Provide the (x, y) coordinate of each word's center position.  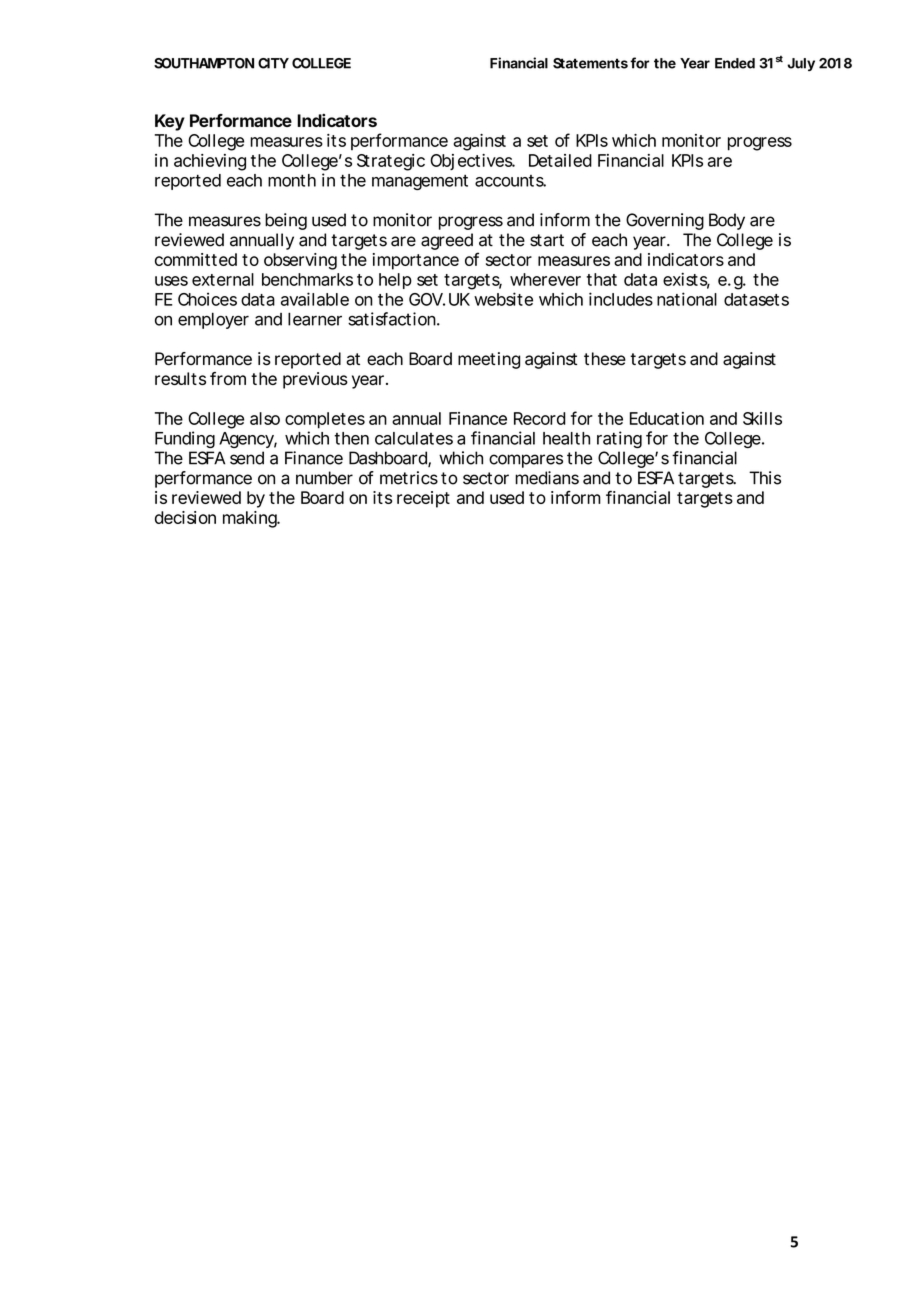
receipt (423, 499)
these (605, 359)
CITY (273, 63)
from (228, 378)
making (251, 519)
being (286, 221)
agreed (447, 241)
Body (727, 221)
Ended (735, 63)
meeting (489, 360)
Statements (590, 63)
